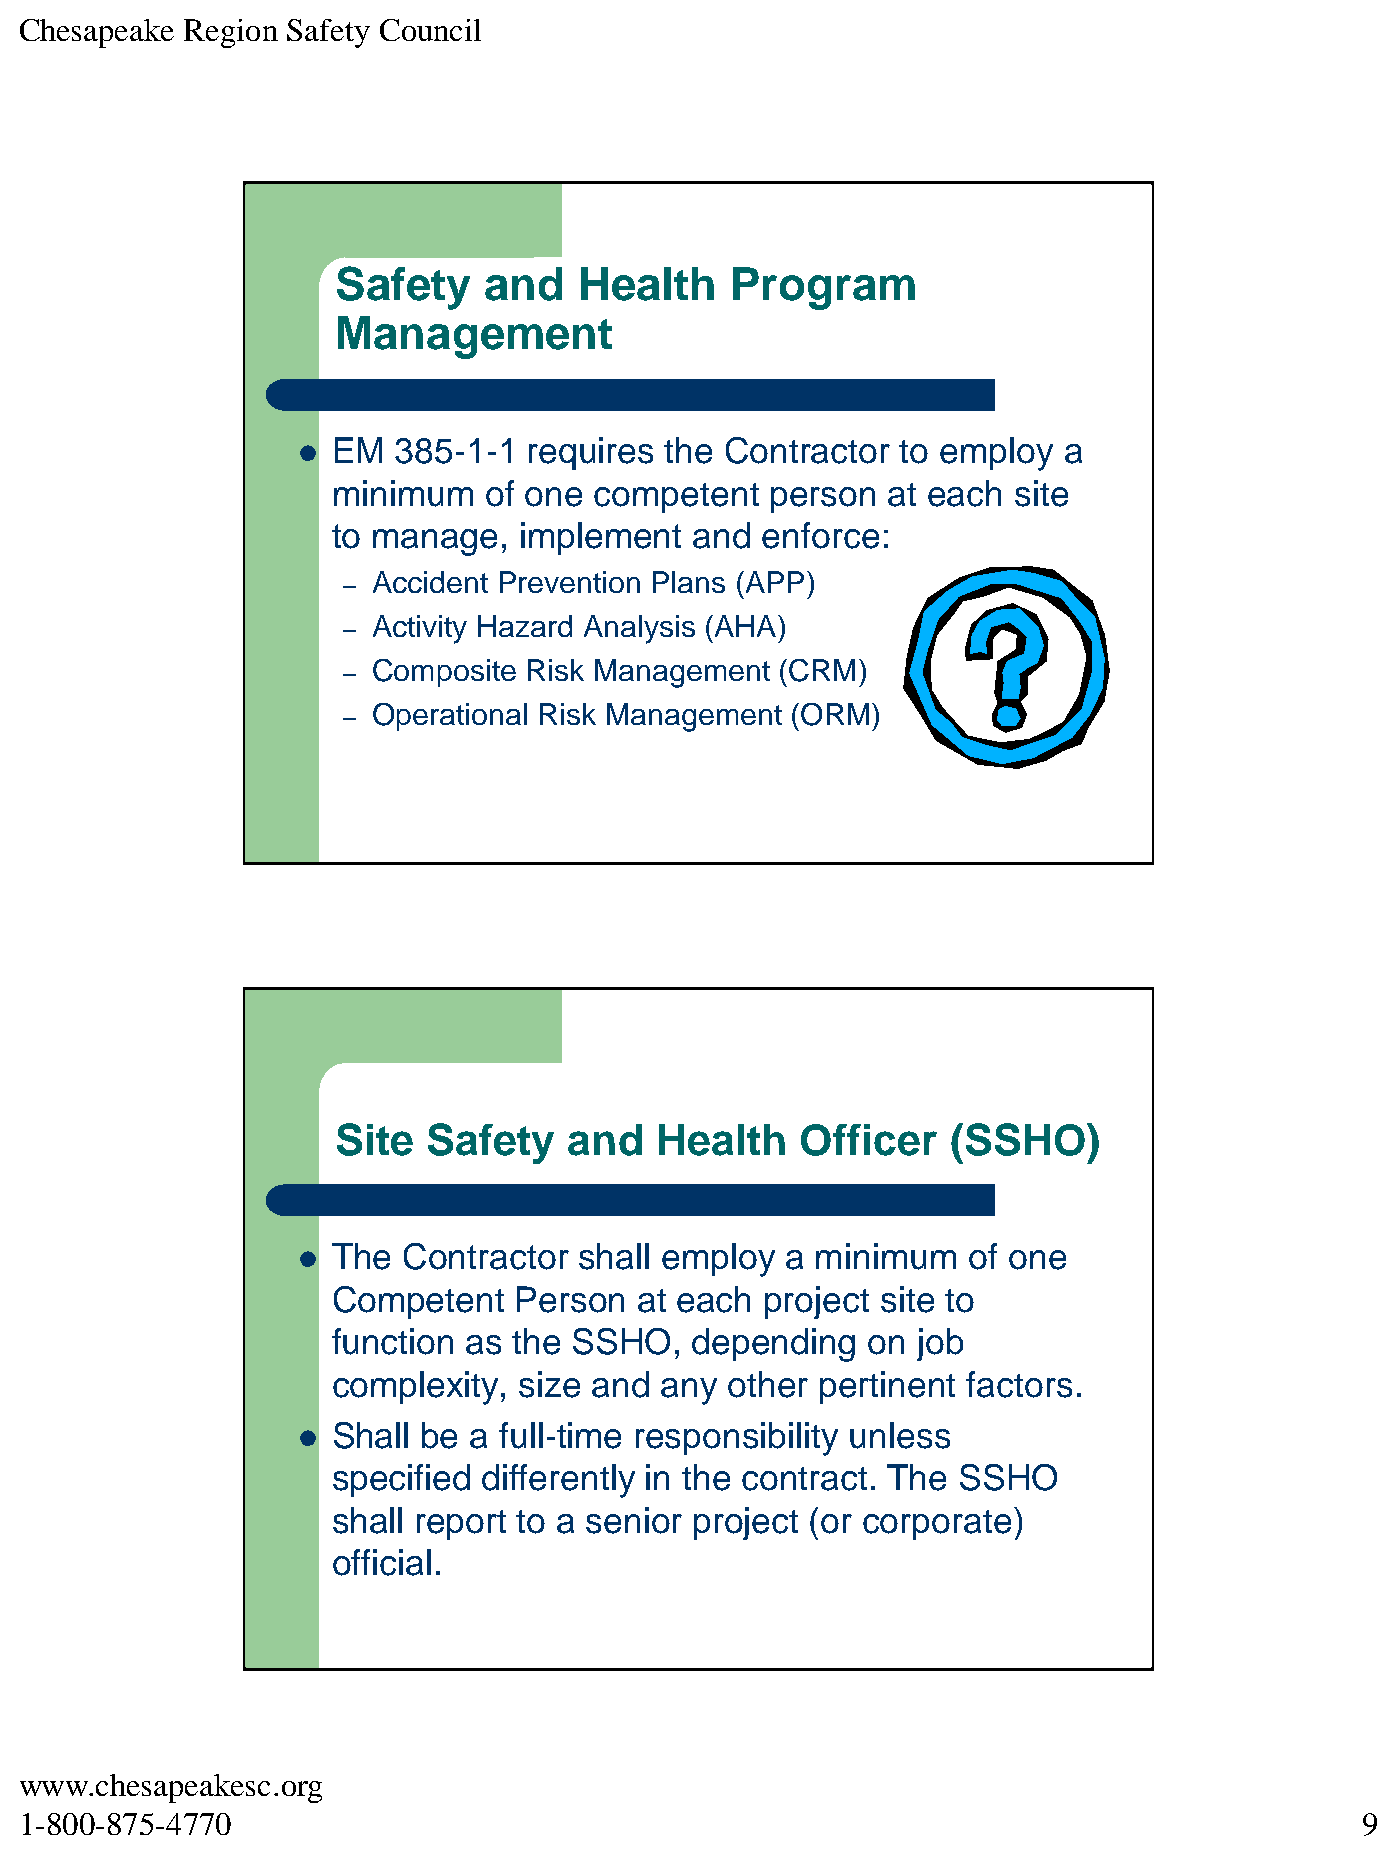 This image has height=1852, width=1397. What do you see at coordinates (430, 30) in the image?
I see `Council` at bounding box center [430, 30].
